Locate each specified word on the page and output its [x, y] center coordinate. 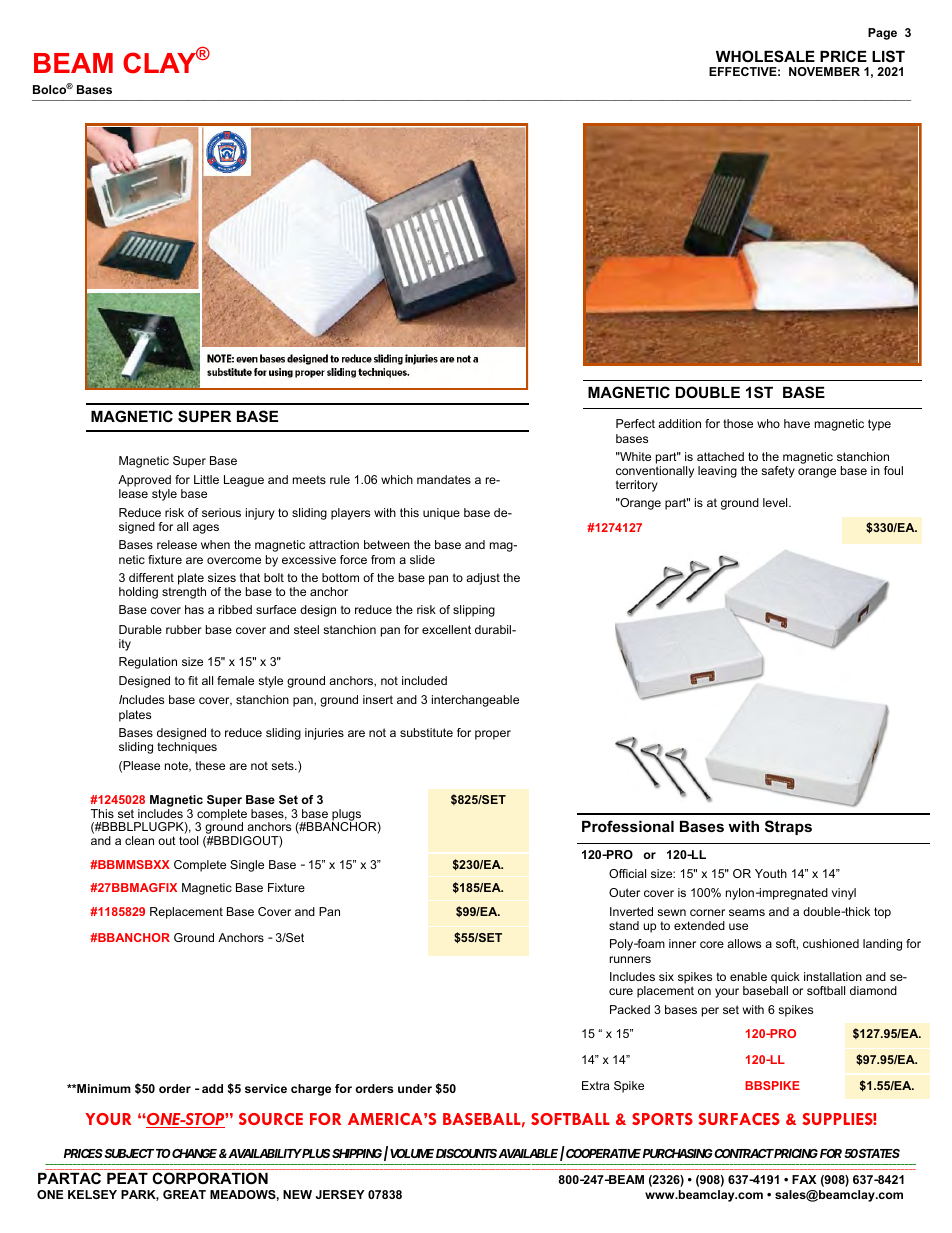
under [415, 1088]
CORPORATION [210, 1178]
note [177, 766]
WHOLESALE [765, 56]
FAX [804, 1179]
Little [206, 479]
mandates [444, 479]
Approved [144, 481]
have [797, 423]
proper [493, 735]
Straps [788, 827]
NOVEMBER [824, 71]
